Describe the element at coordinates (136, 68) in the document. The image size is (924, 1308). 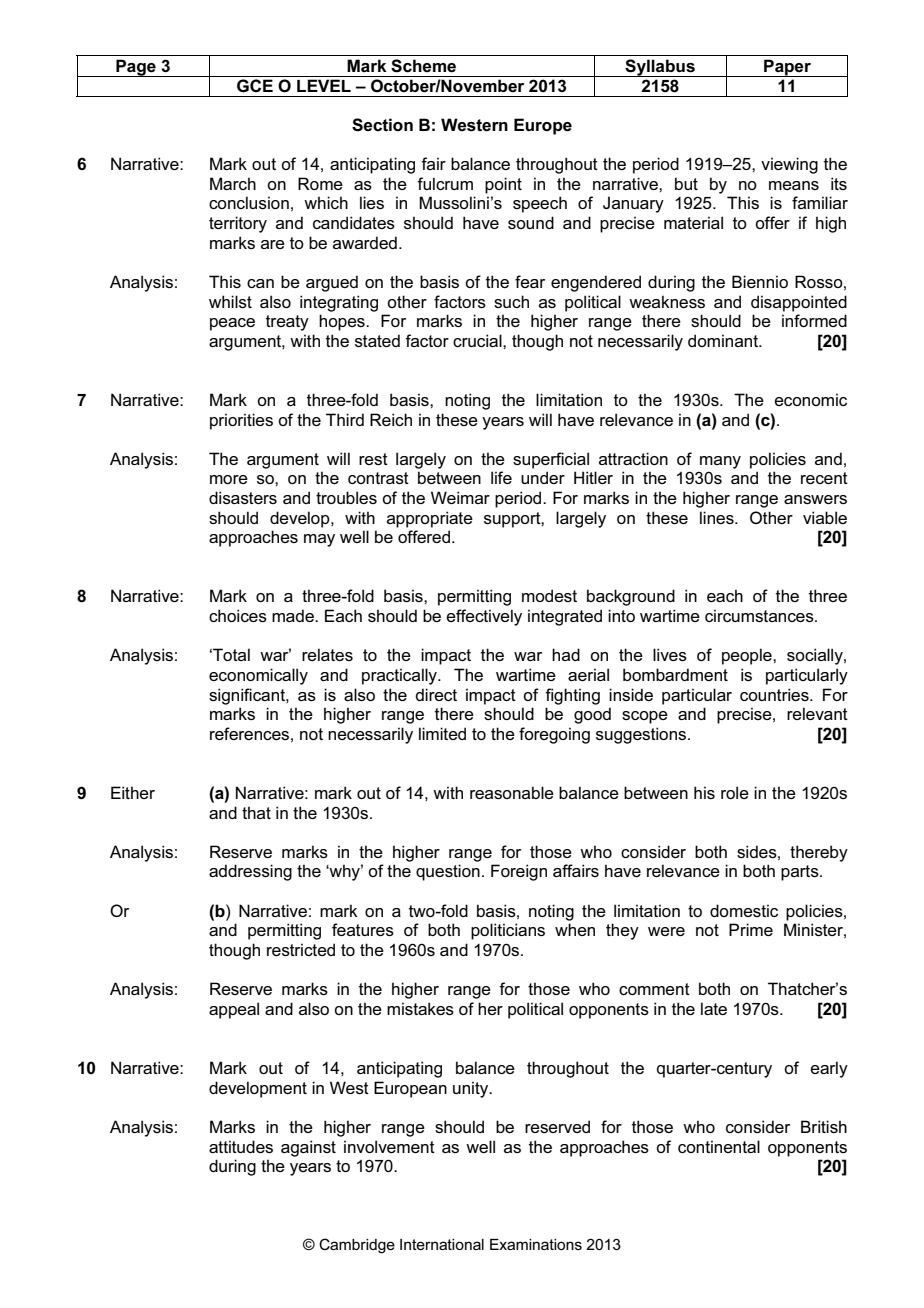
I see `Page` at that location.
